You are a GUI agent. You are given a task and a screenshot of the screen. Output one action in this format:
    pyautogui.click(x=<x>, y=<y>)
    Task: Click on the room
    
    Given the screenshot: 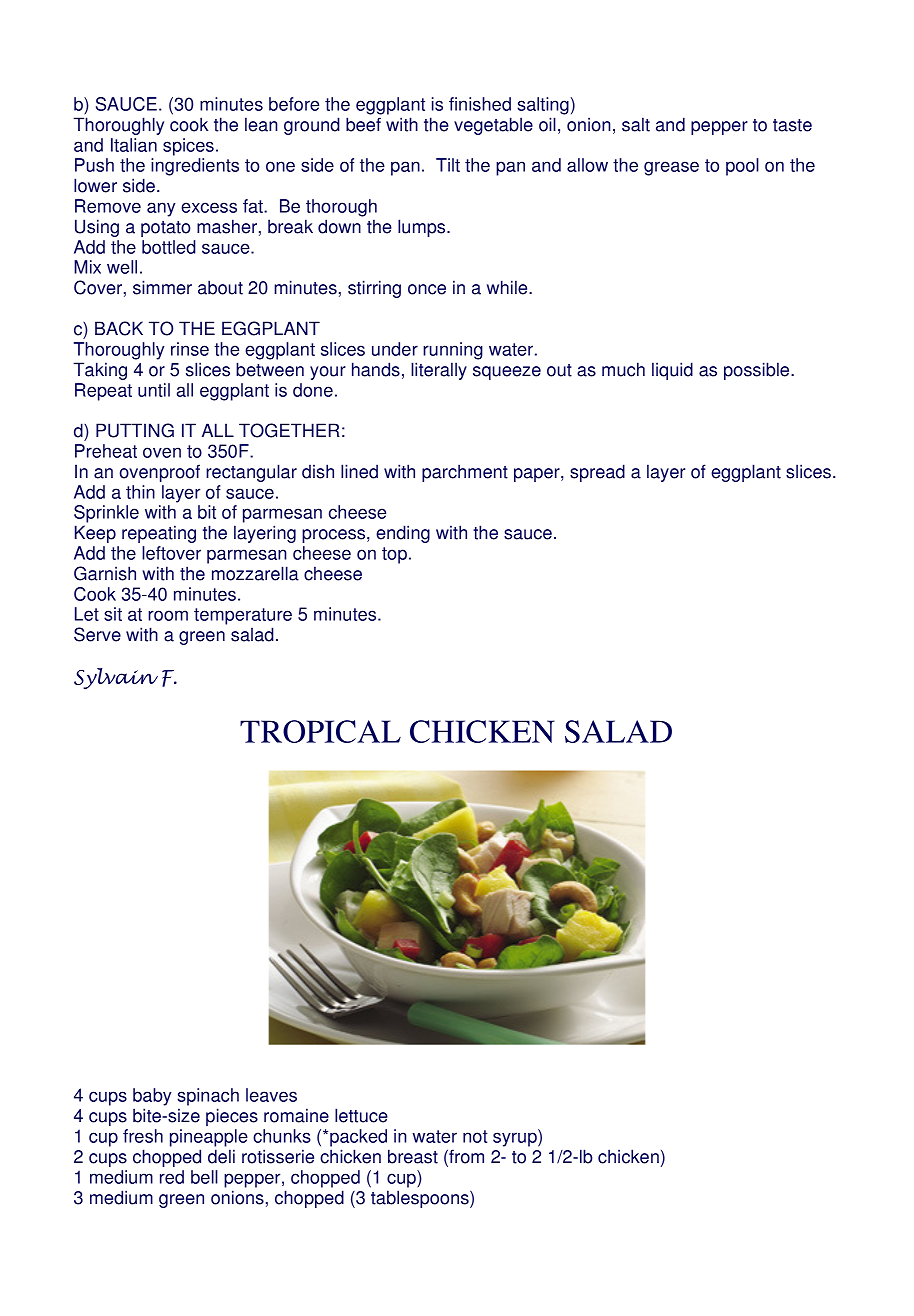 What is the action you would take?
    pyautogui.click(x=168, y=615)
